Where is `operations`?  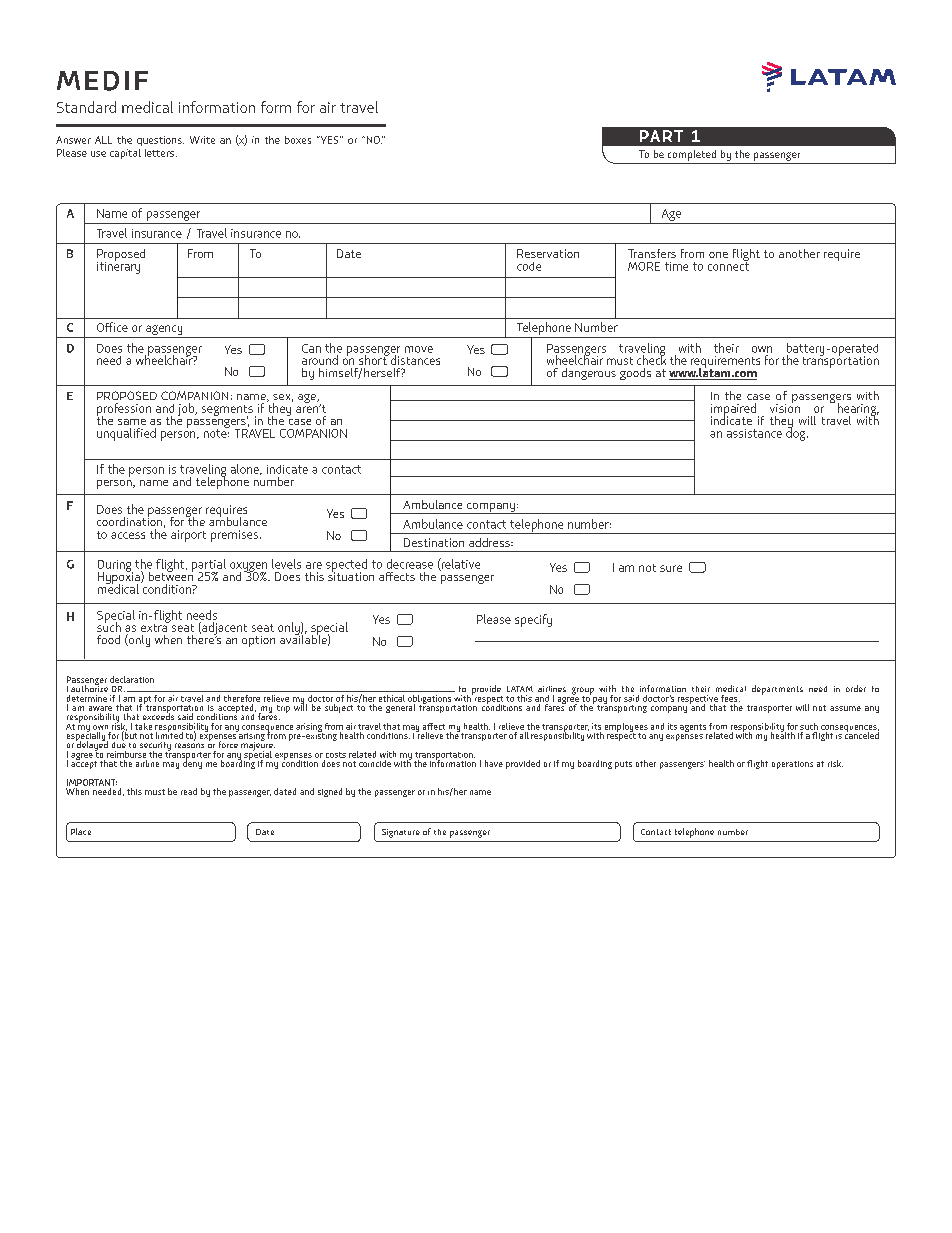
operations is located at coordinates (792, 765).
